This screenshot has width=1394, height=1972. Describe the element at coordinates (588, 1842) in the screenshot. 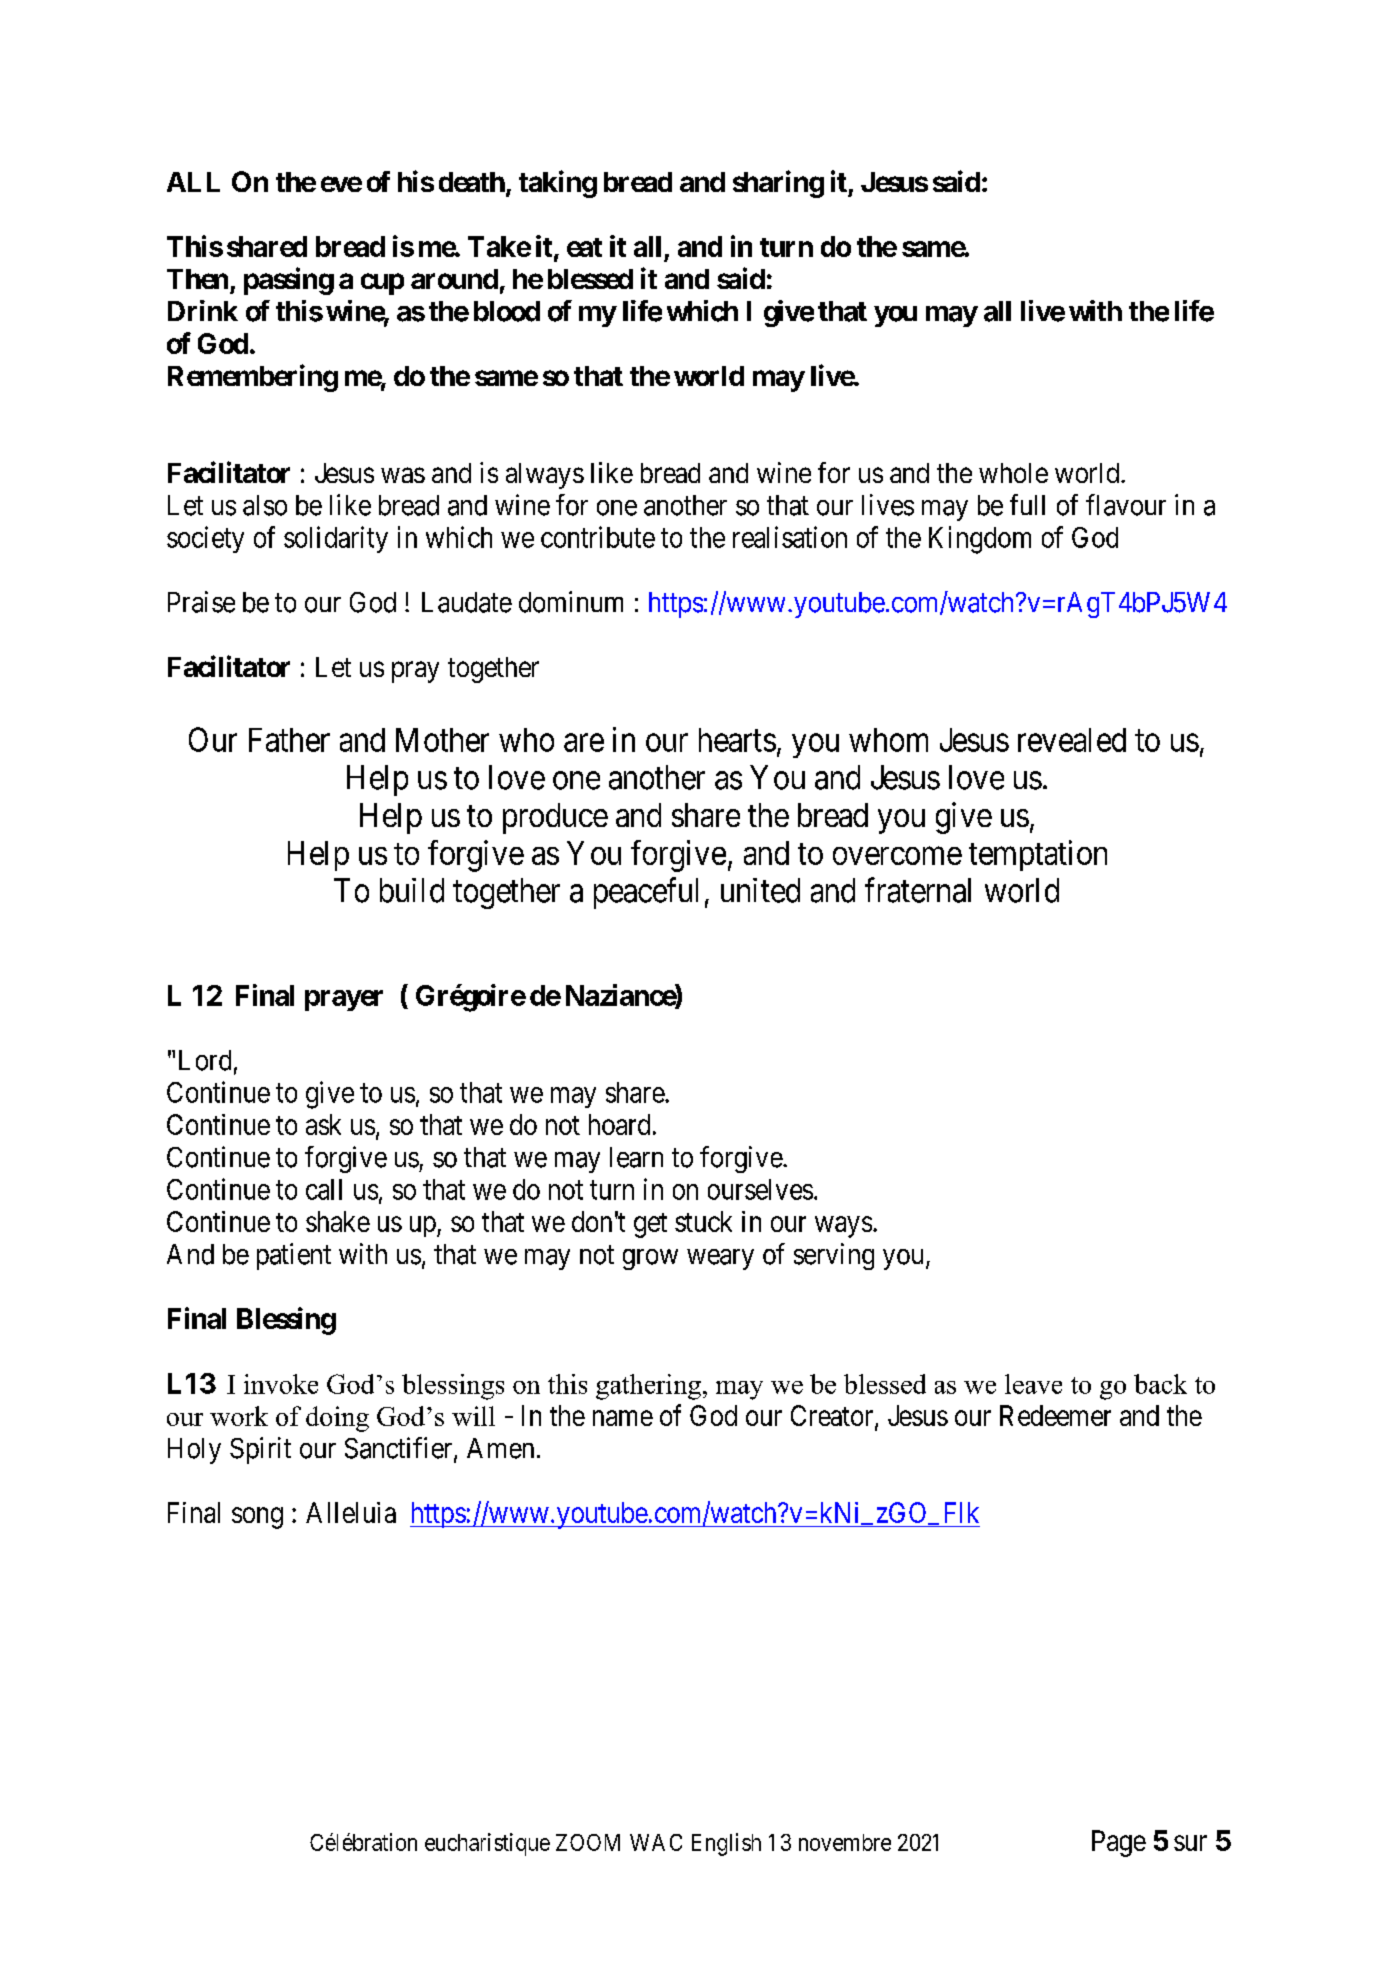

I see `ZOOM` at that location.
